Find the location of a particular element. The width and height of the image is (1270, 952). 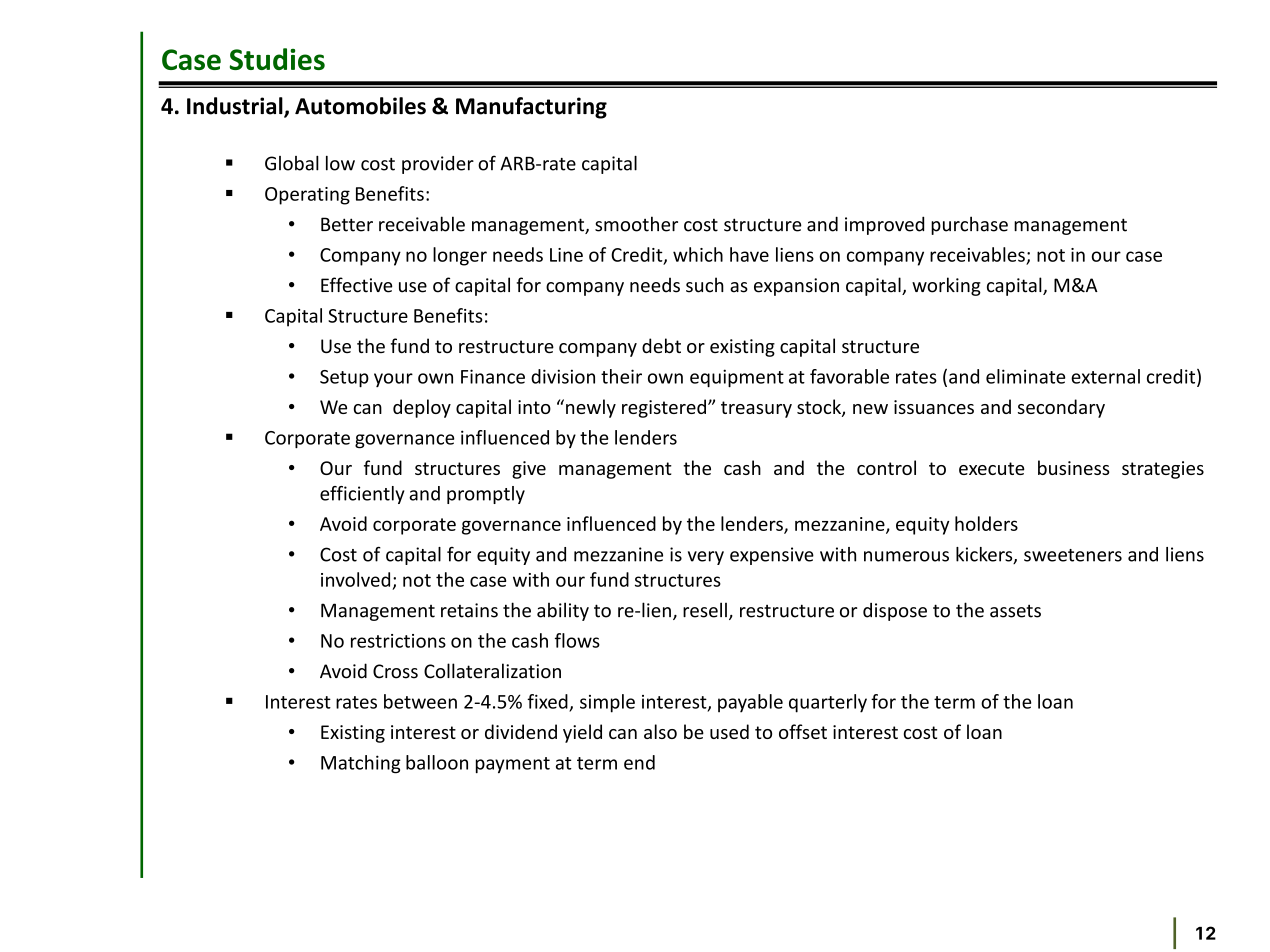

very is located at coordinates (706, 558).
